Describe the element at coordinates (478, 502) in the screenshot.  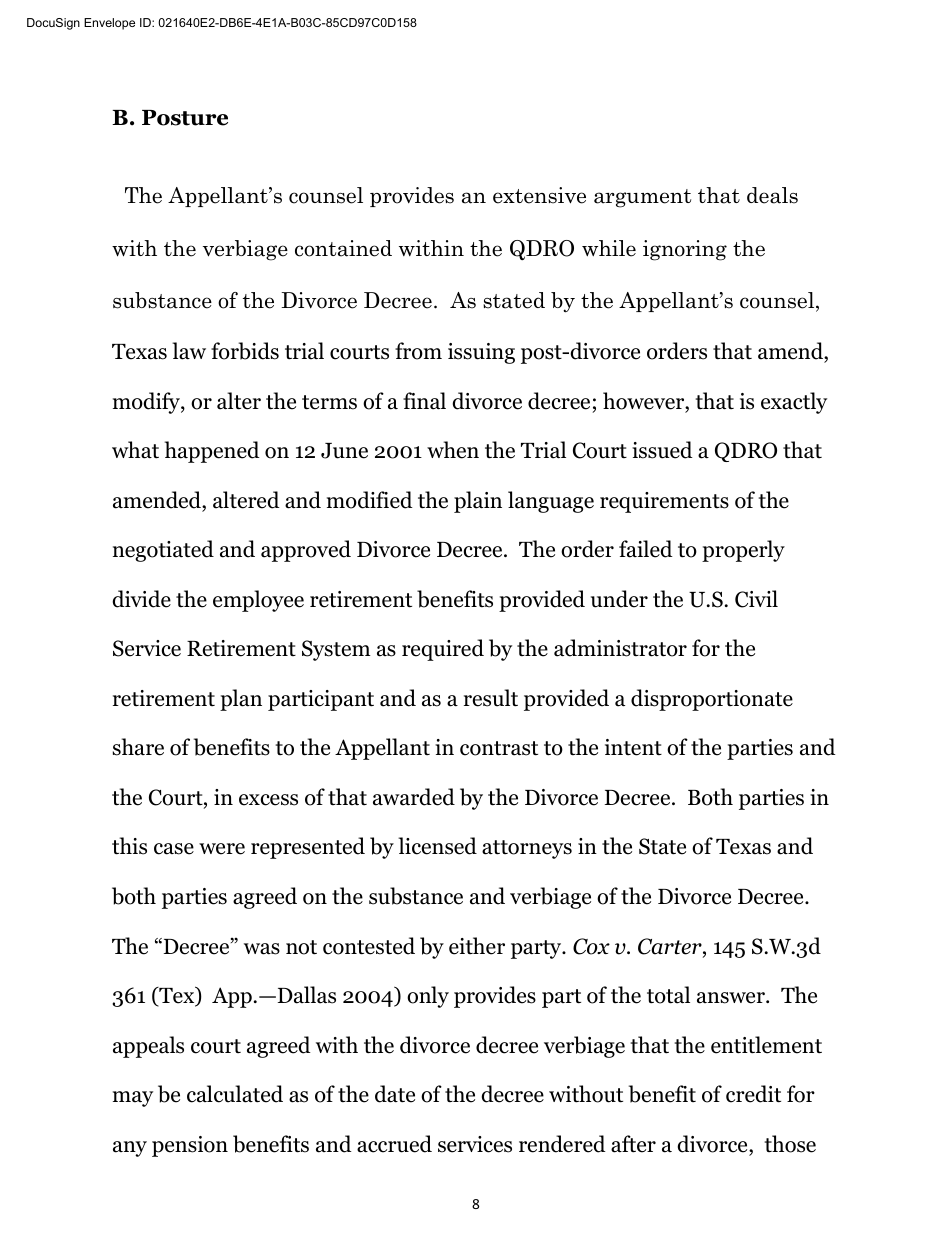
I see `plain` at that location.
